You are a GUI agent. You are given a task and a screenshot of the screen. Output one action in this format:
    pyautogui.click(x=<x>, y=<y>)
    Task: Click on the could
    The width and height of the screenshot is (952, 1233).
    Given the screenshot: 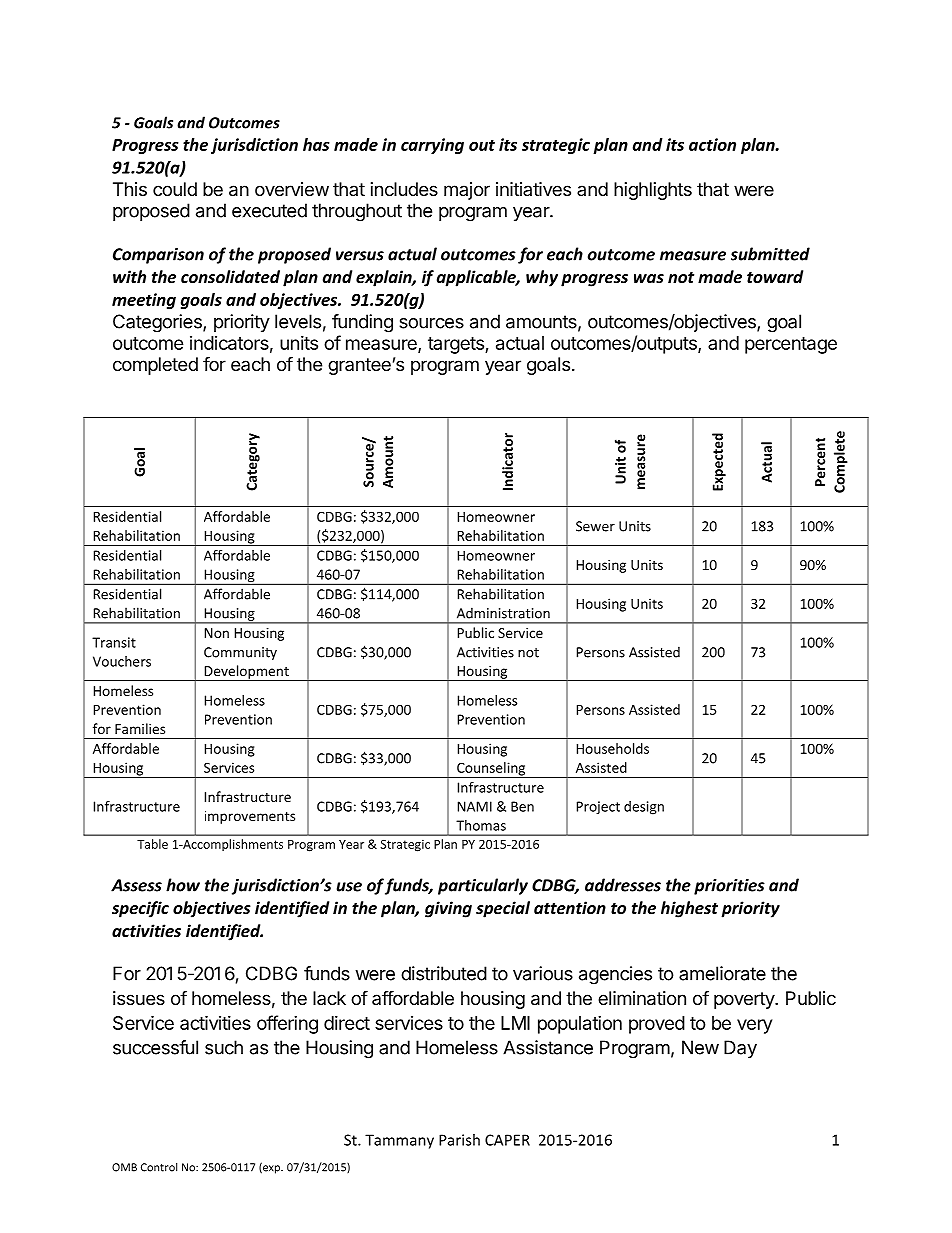 What is the action you would take?
    pyautogui.click(x=175, y=189)
